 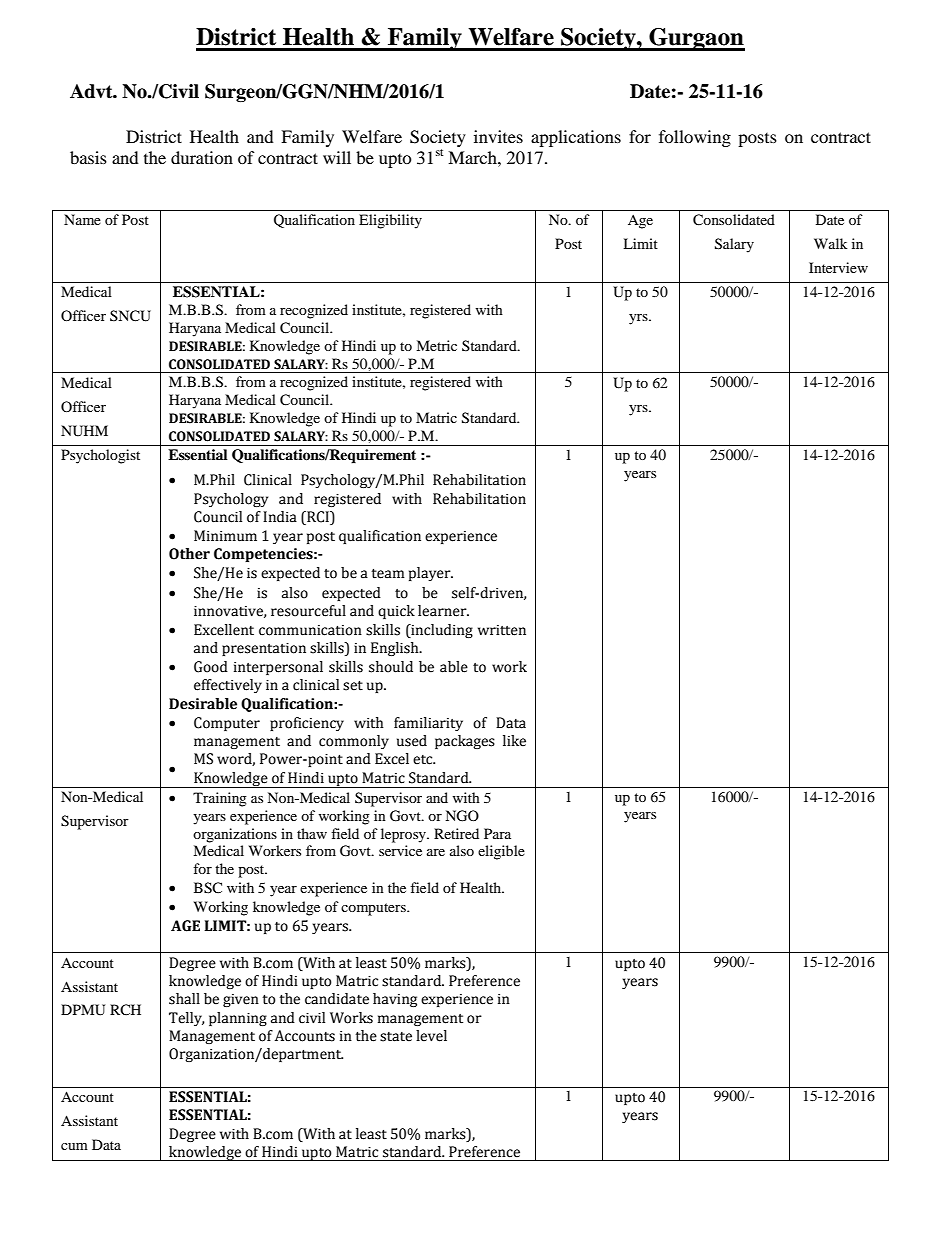 What do you see at coordinates (498, 136) in the image?
I see `invites` at bounding box center [498, 136].
